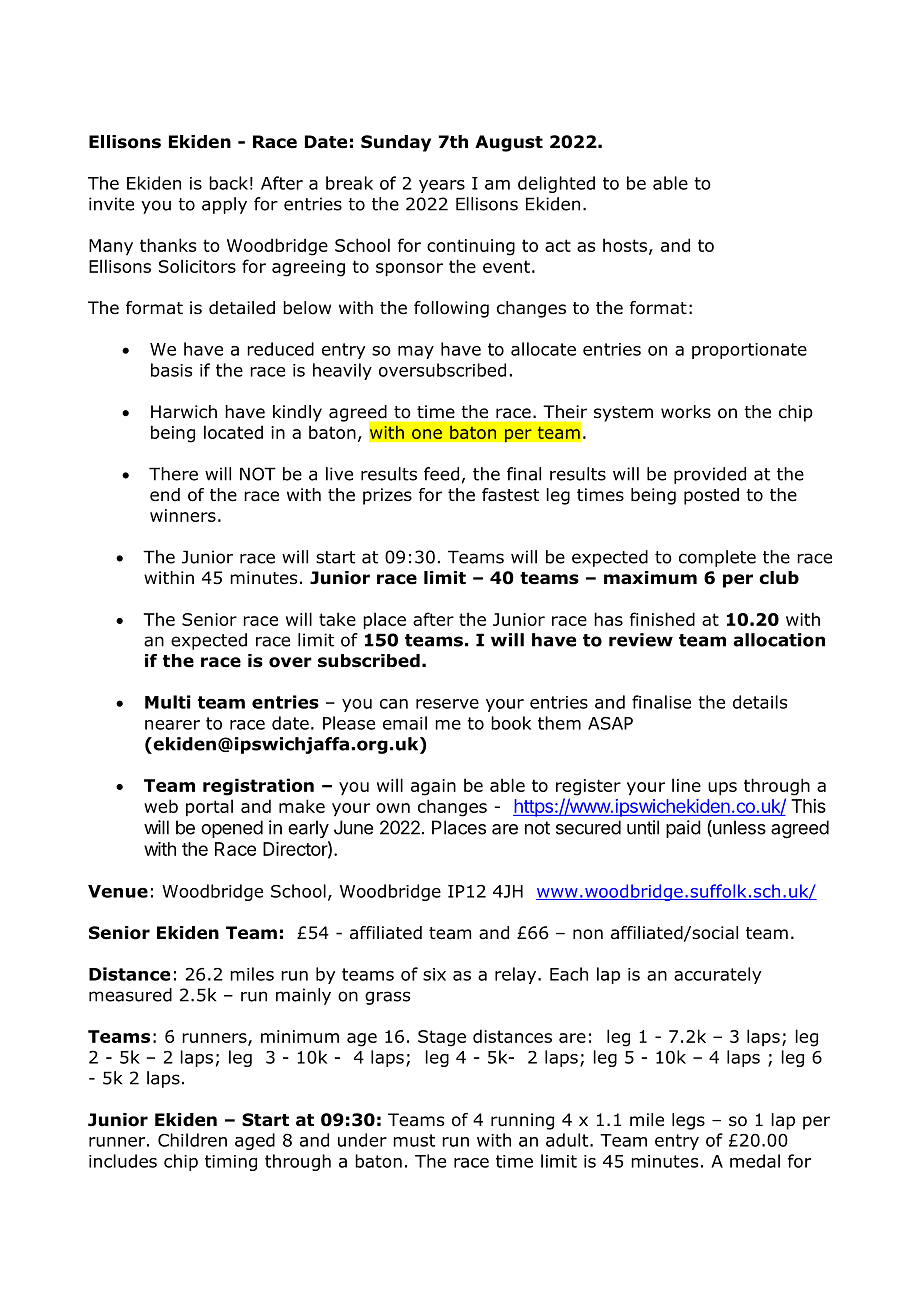  What do you see at coordinates (442, 186) in the screenshot?
I see `years` at bounding box center [442, 186].
